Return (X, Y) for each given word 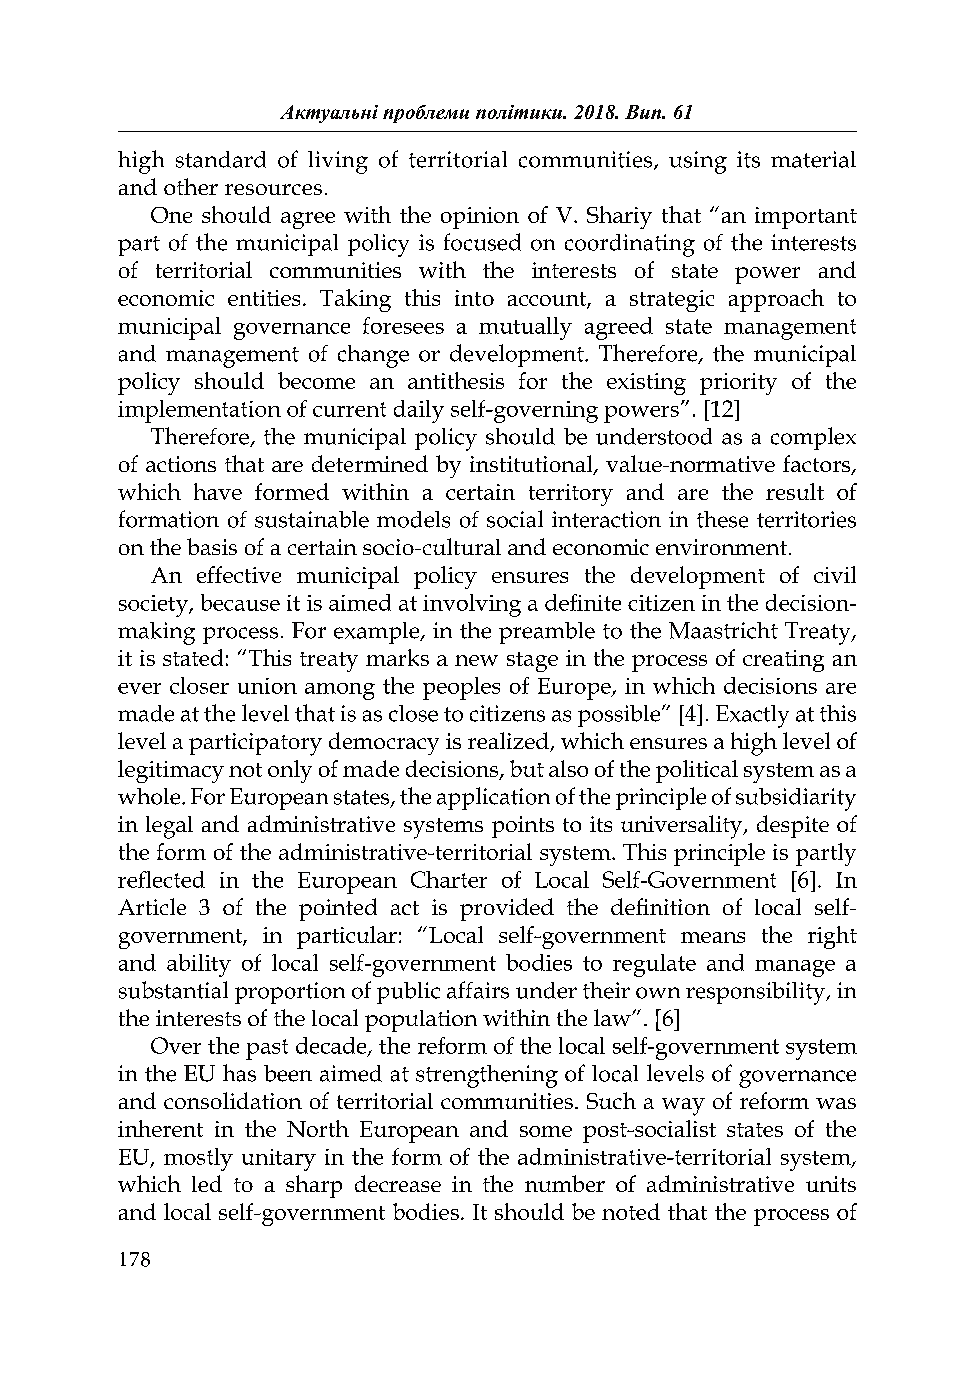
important (806, 218)
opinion (480, 218)
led (207, 1183)
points (523, 827)
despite (793, 826)
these (722, 519)
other (191, 186)
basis (212, 546)
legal (169, 827)
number (565, 1183)
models (413, 519)
